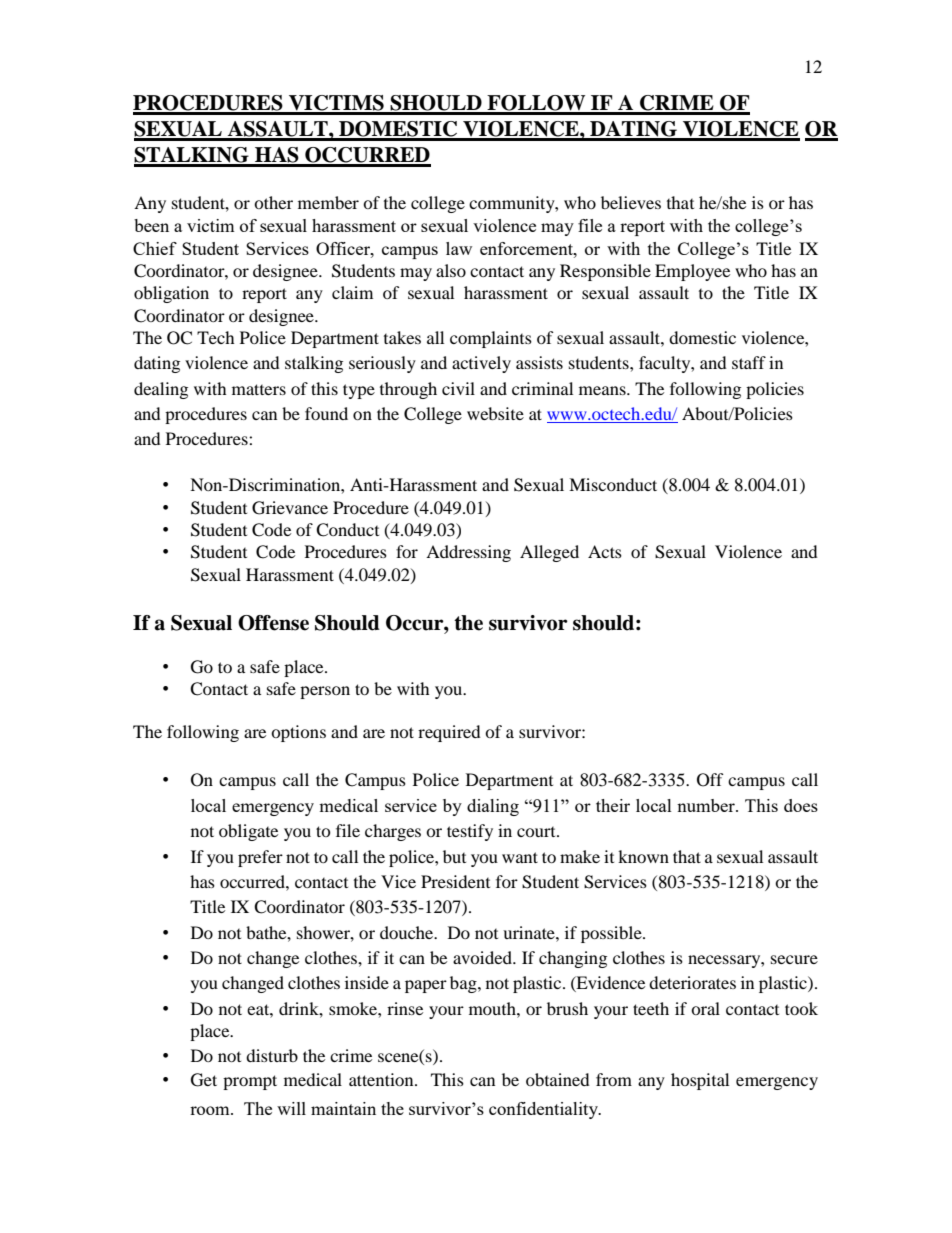  I want to click on Addressing, so click(468, 553).
